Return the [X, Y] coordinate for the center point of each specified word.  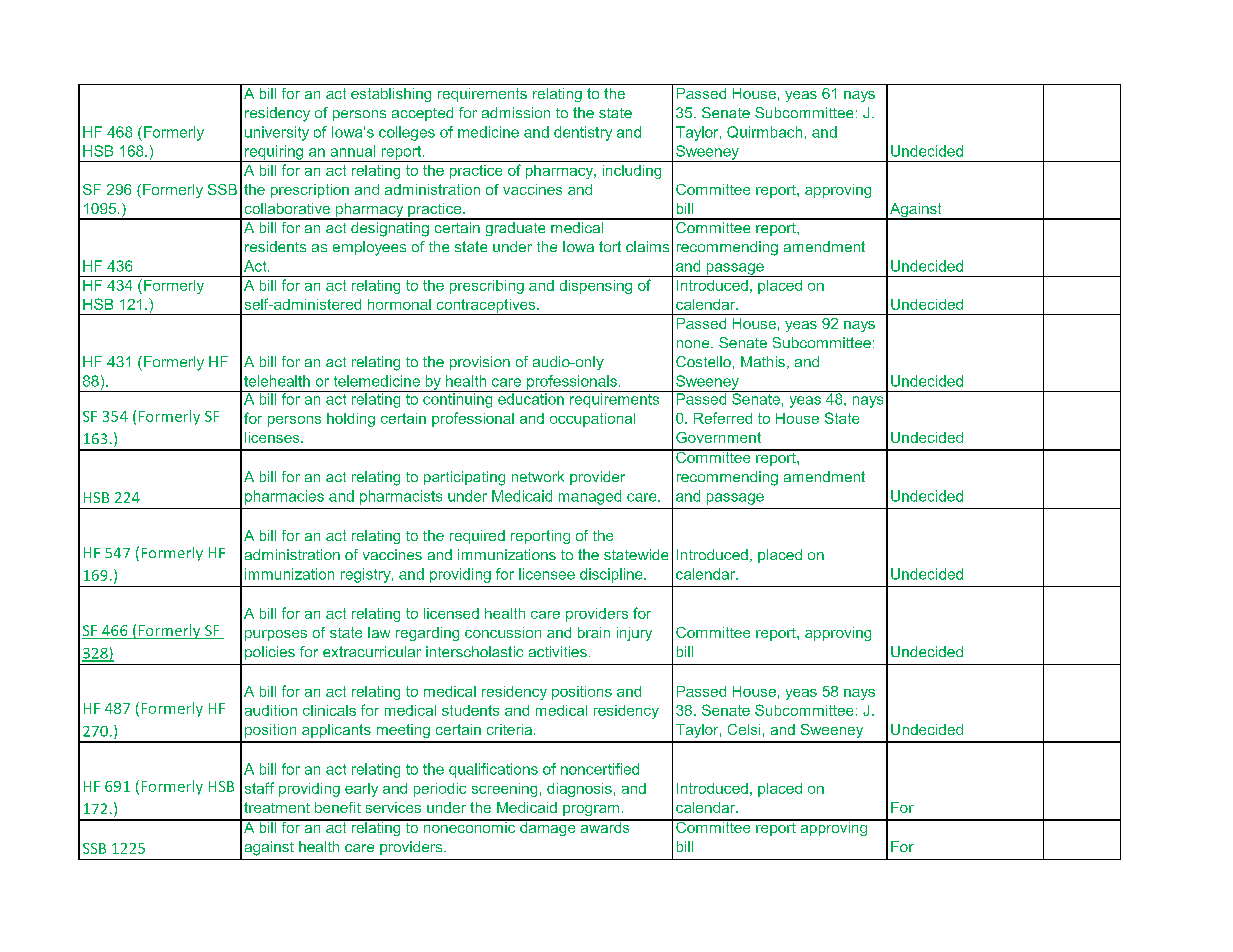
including [632, 172]
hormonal [399, 304]
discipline [612, 575]
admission [516, 112]
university [277, 133]
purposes [276, 635]
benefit [338, 807]
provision [480, 363]
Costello [703, 361]
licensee [547, 574]
